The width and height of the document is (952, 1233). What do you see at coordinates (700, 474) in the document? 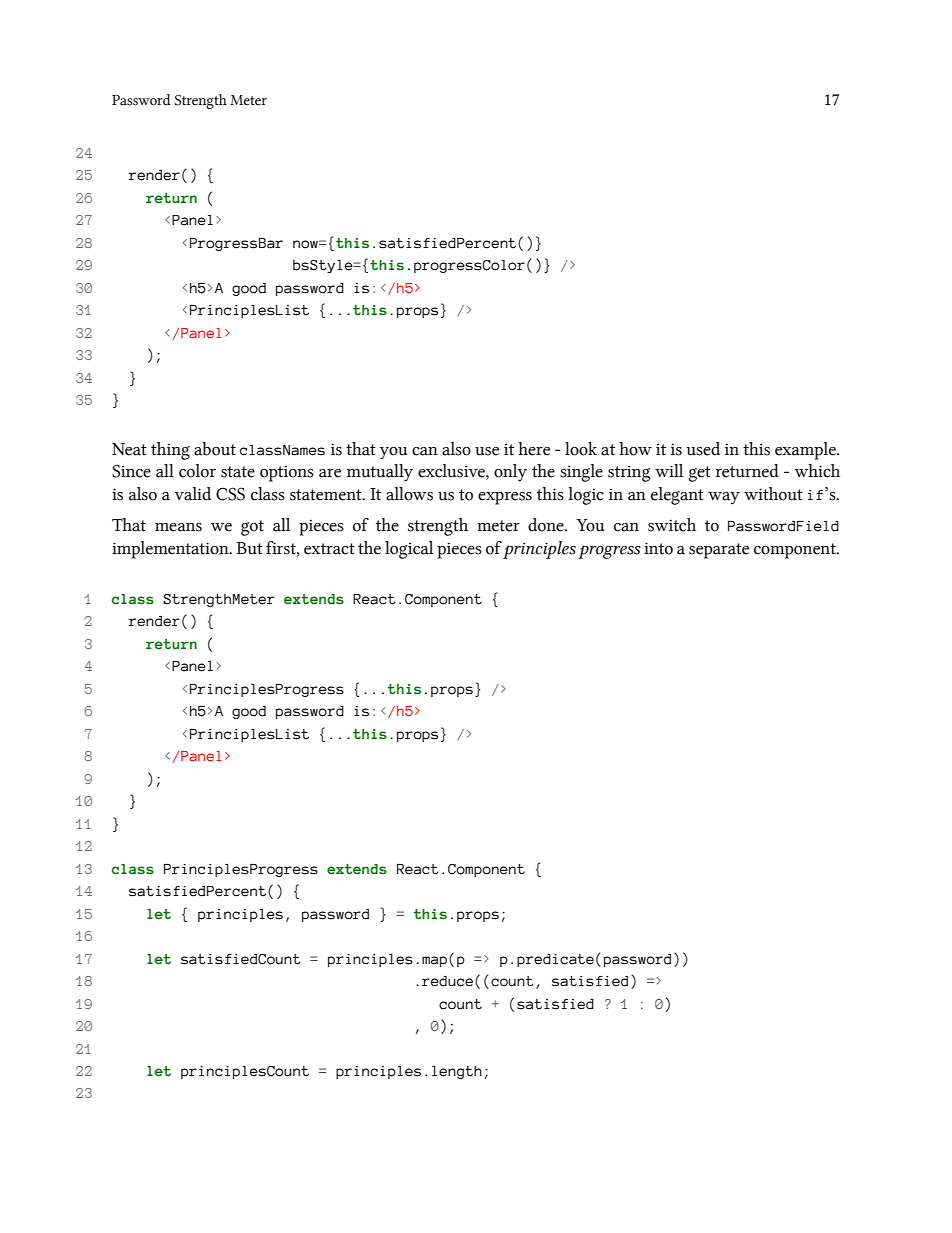
I see `get` at bounding box center [700, 474].
